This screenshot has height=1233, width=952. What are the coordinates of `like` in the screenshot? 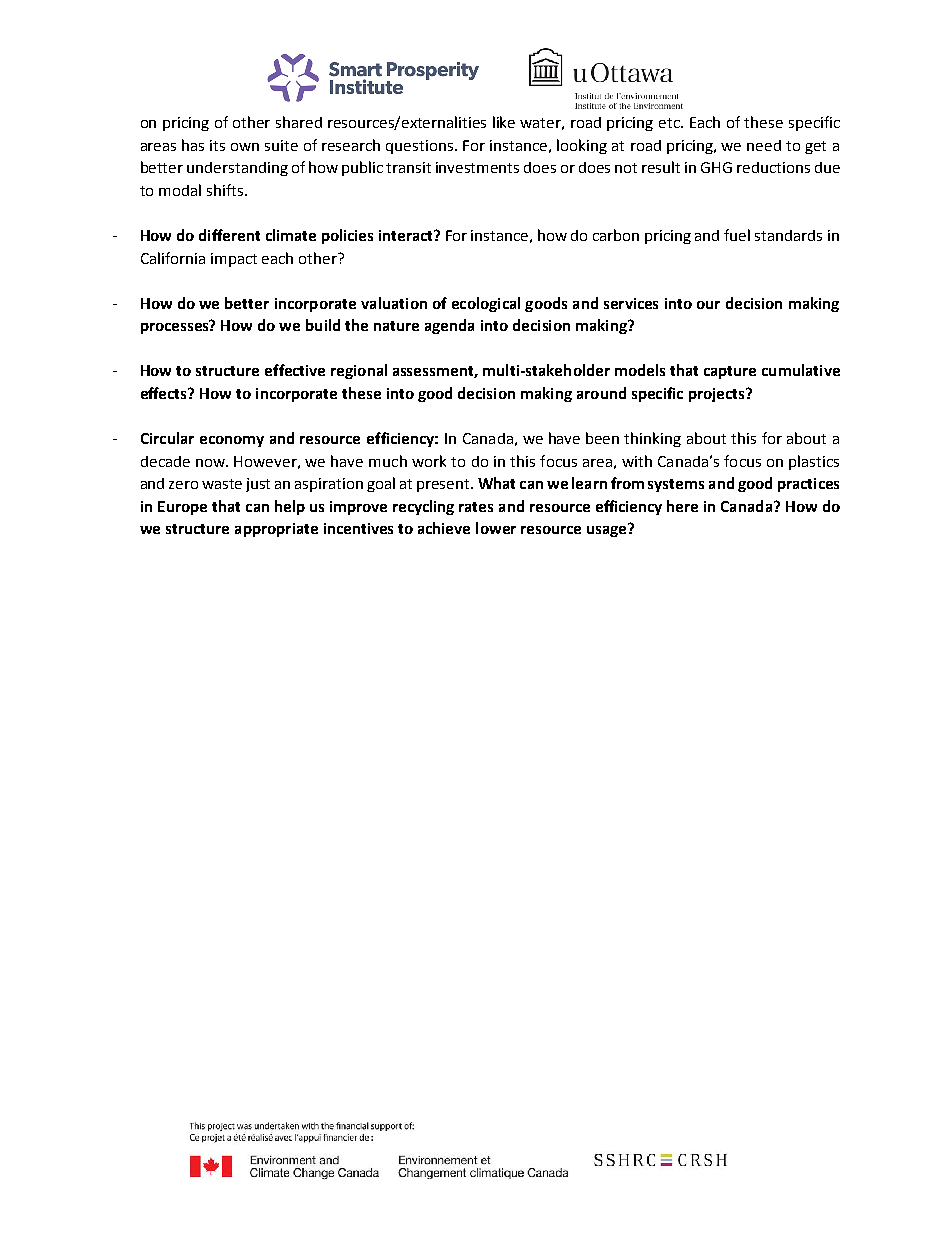 It's located at (504, 122).
